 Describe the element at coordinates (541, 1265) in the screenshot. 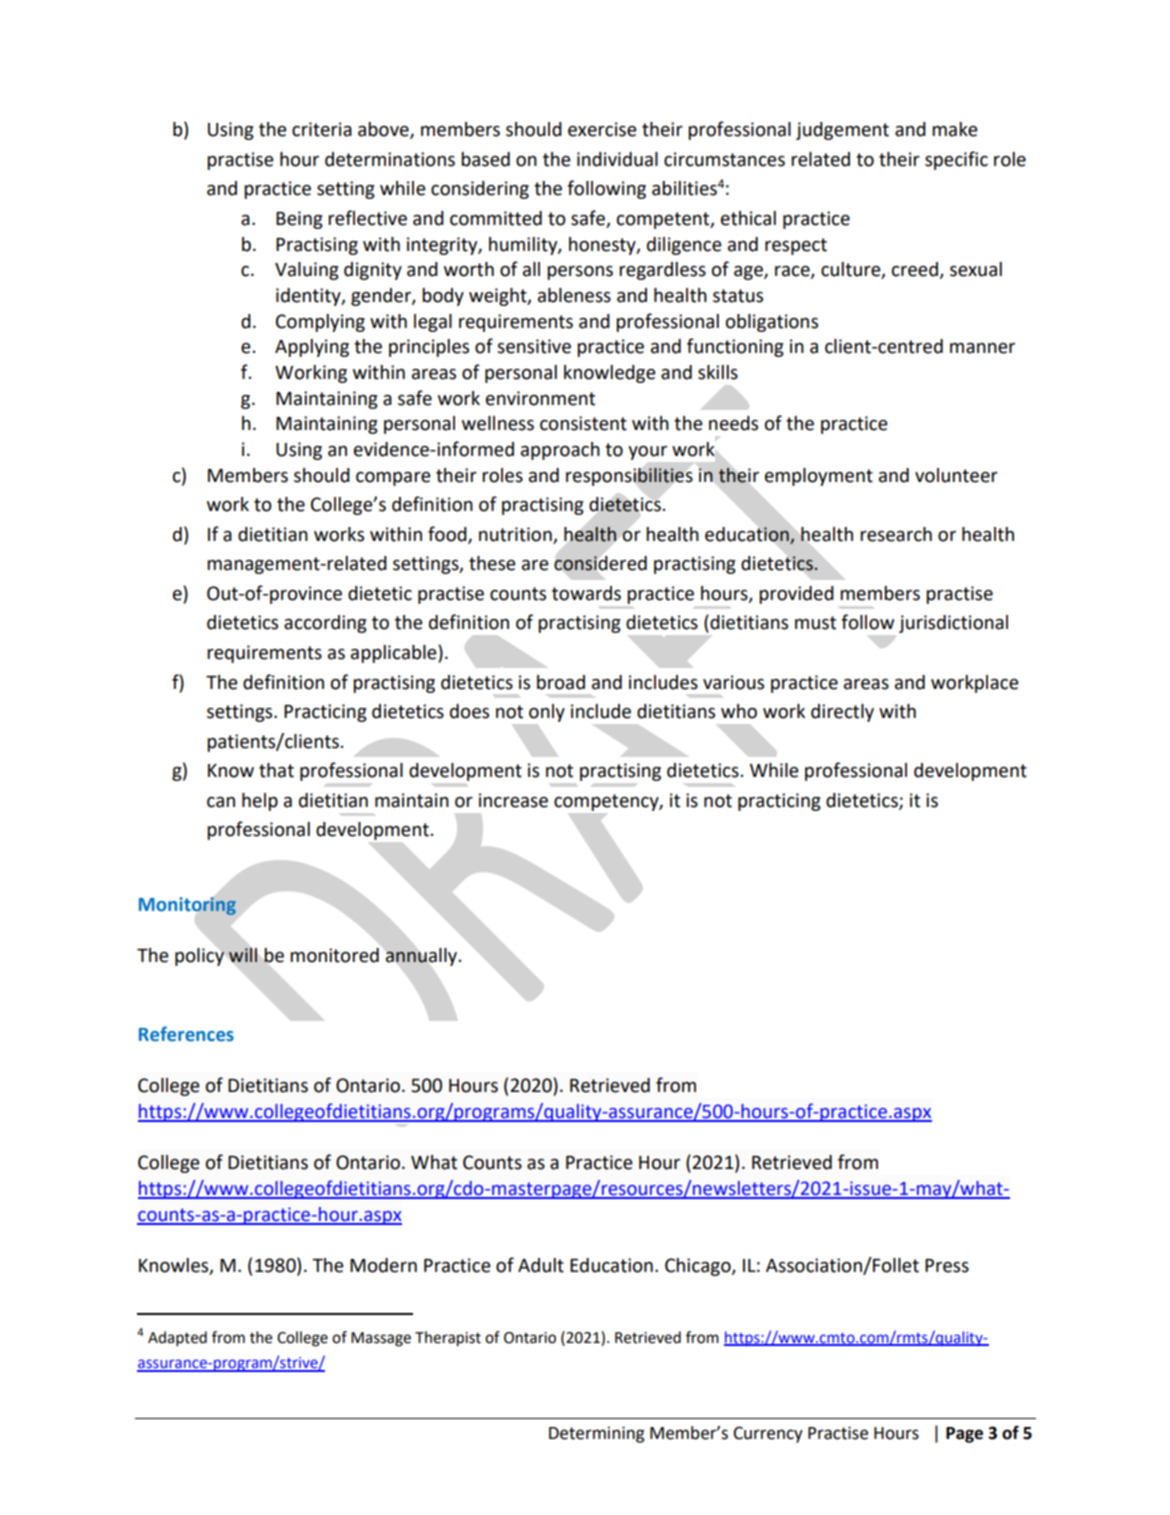

I see `Adult` at that location.
